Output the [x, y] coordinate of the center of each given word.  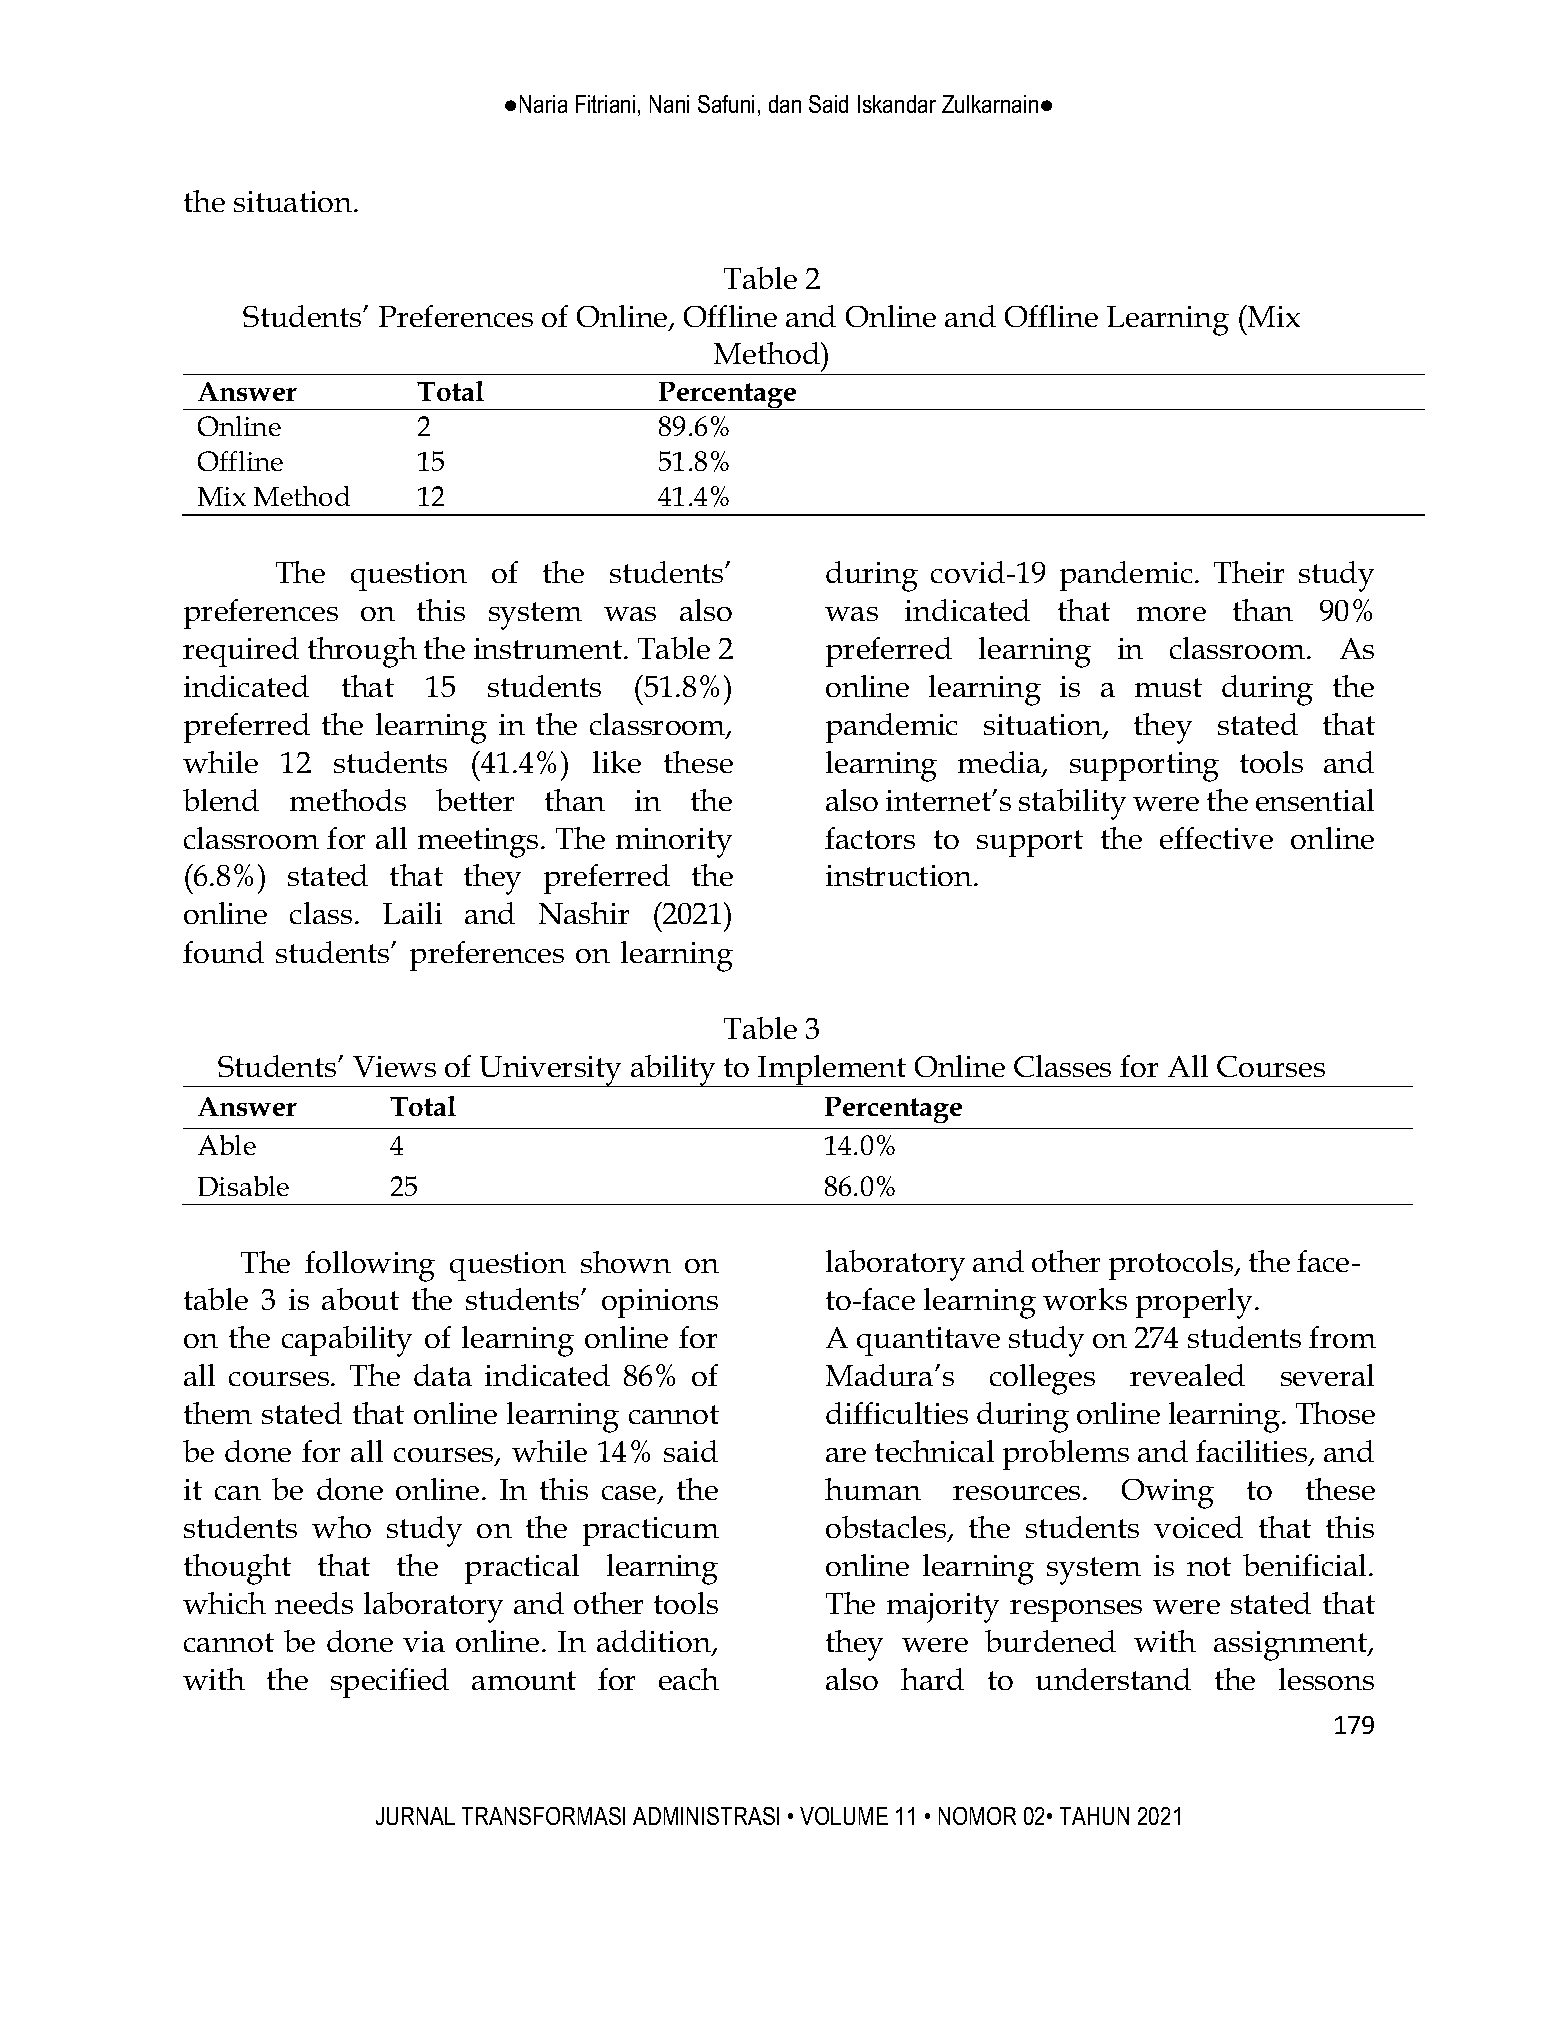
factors [870, 838]
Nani [669, 104]
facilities [1253, 1452]
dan [785, 104]
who [341, 1527]
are [846, 1455]
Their [1249, 572]
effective [1216, 838]
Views [394, 1066]
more [1171, 614]
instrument [548, 648]
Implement [832, 1071]
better [475, 800]
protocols [1172, 1265]
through [362, 652]
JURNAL [415, 1816]
